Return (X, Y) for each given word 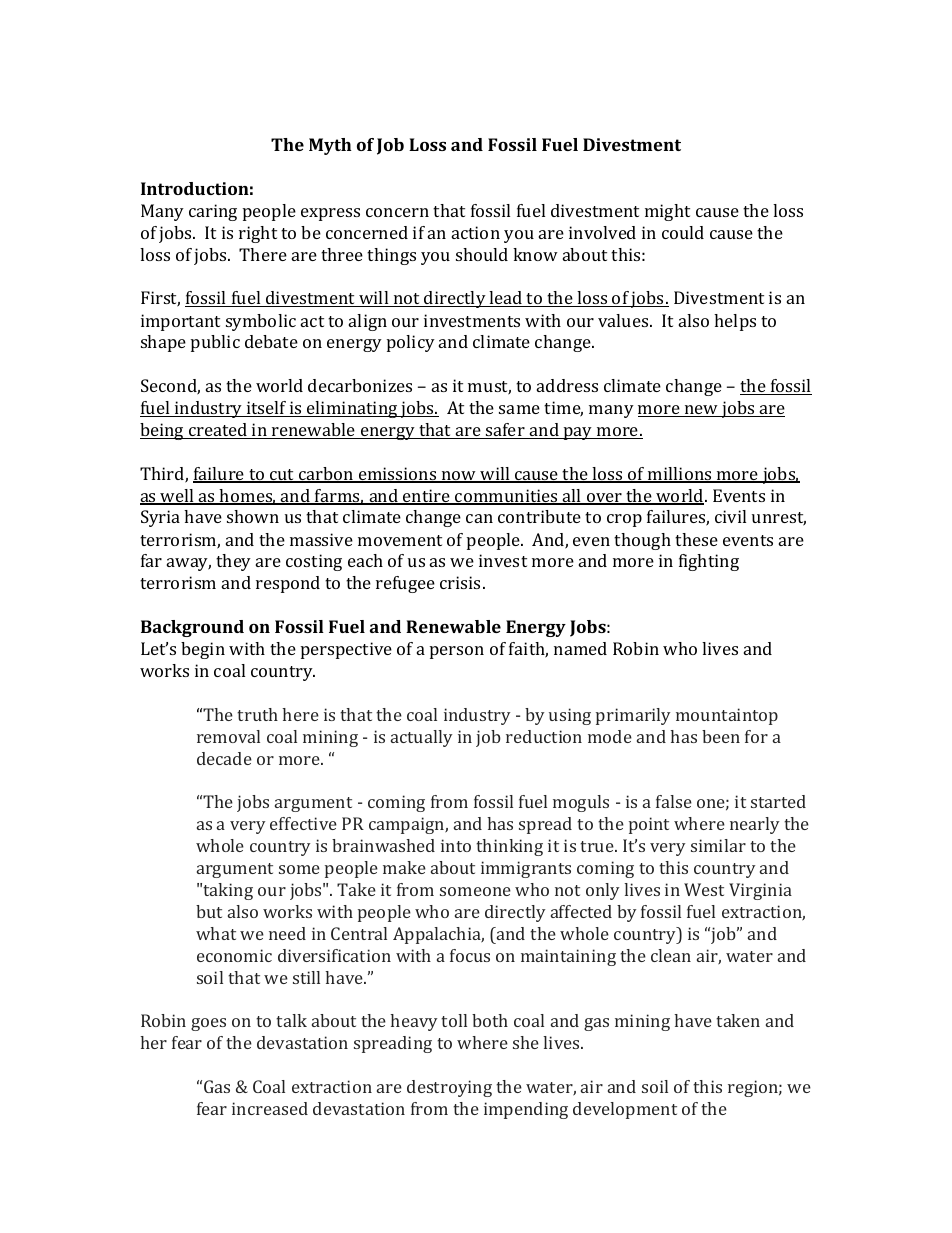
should (482, 254)
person (457, 652)
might (667, 212)
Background (192, 628)
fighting (709, 562)
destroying (449, 1088)
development (625, 1110)
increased (270, 1108)
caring (213, 212)
